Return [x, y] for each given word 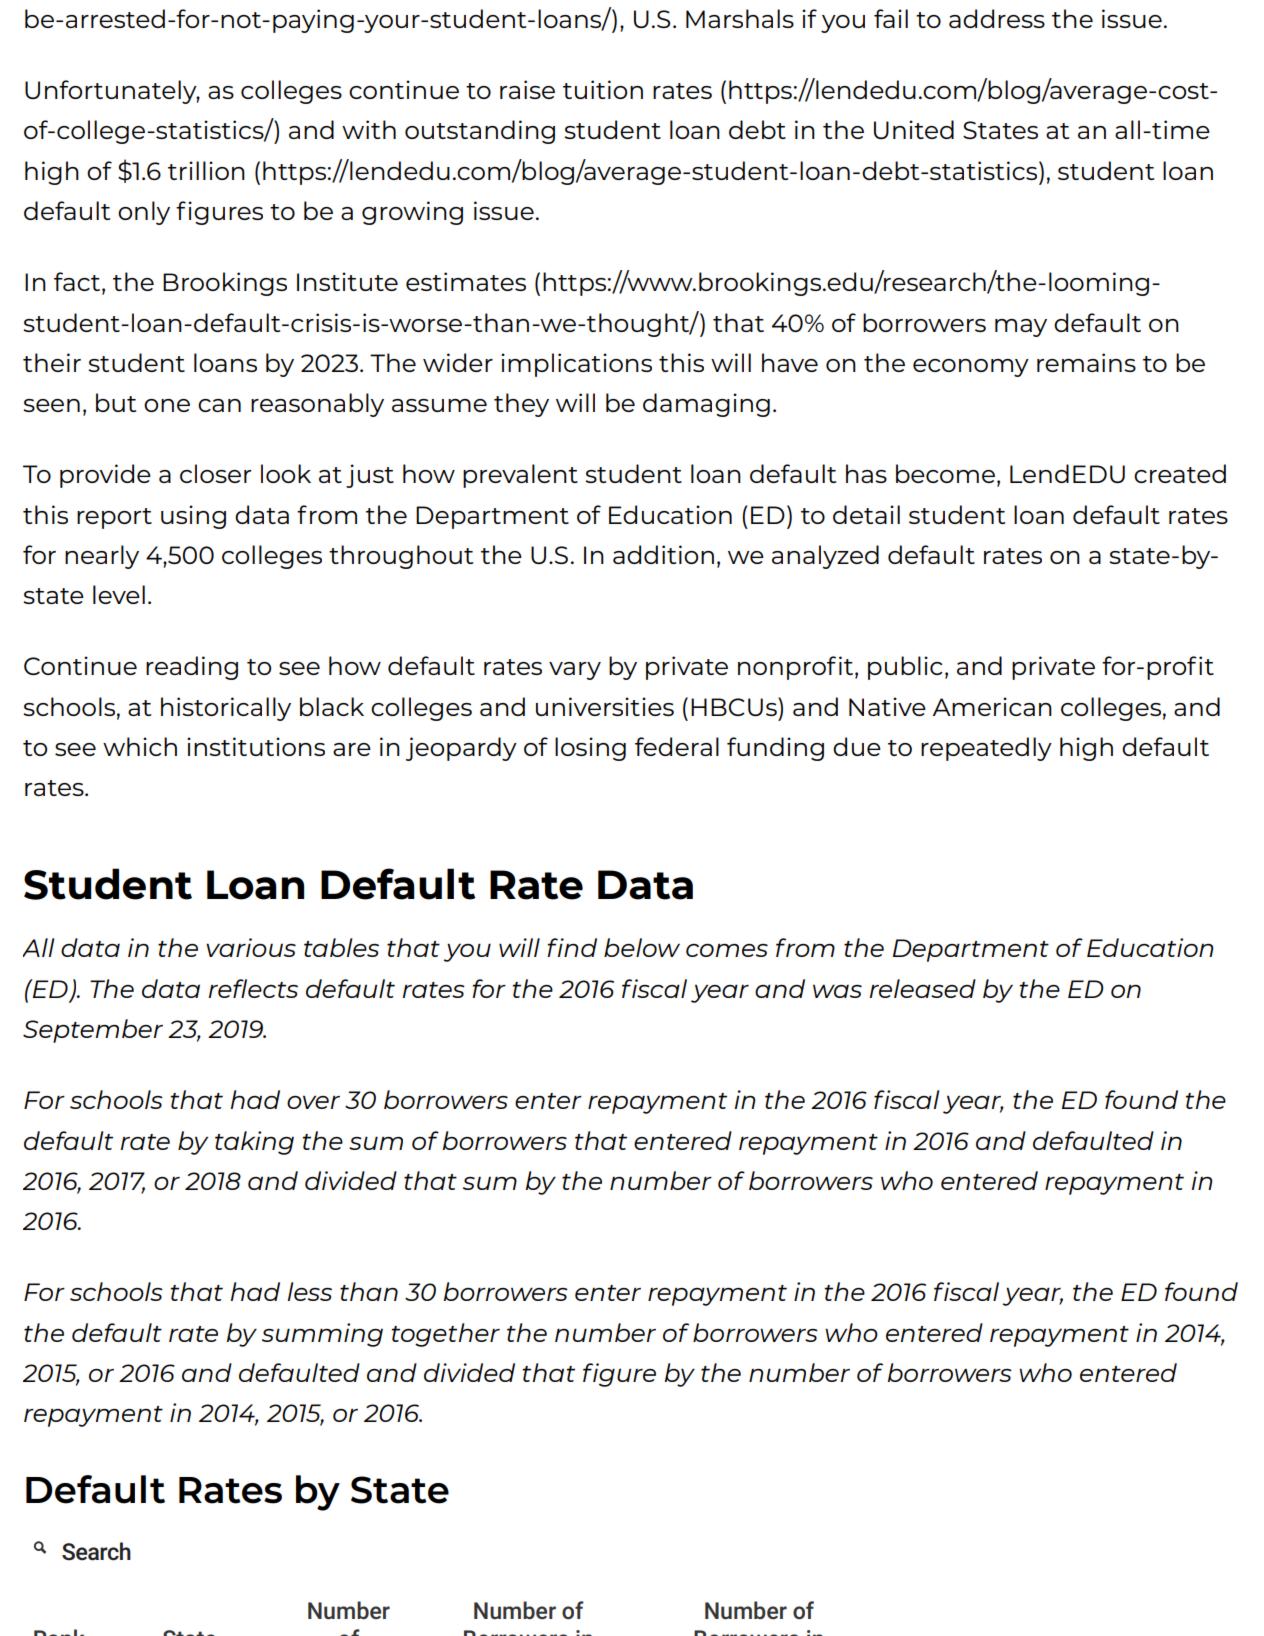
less [310, 1291]
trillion [206, 170]
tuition [603, 89]
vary [575, 671]
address [997, 18]
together [446, 1335]
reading [192, 668]
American [992, 706]
